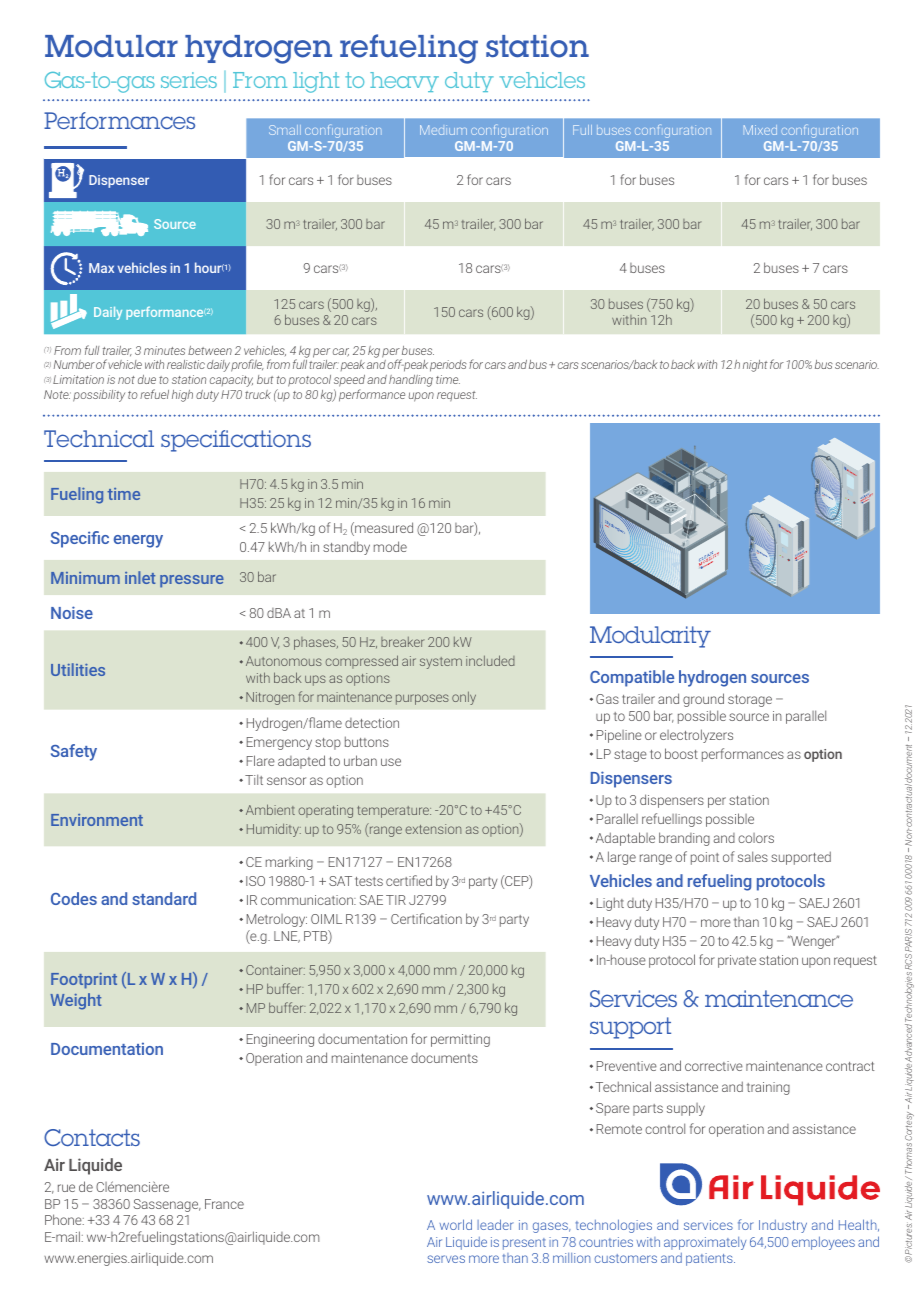 The width and height of the screenshot is (924, 1308). Describe the element at coordinates (224, 1204) in the screenshot. I see `France` at that location.
